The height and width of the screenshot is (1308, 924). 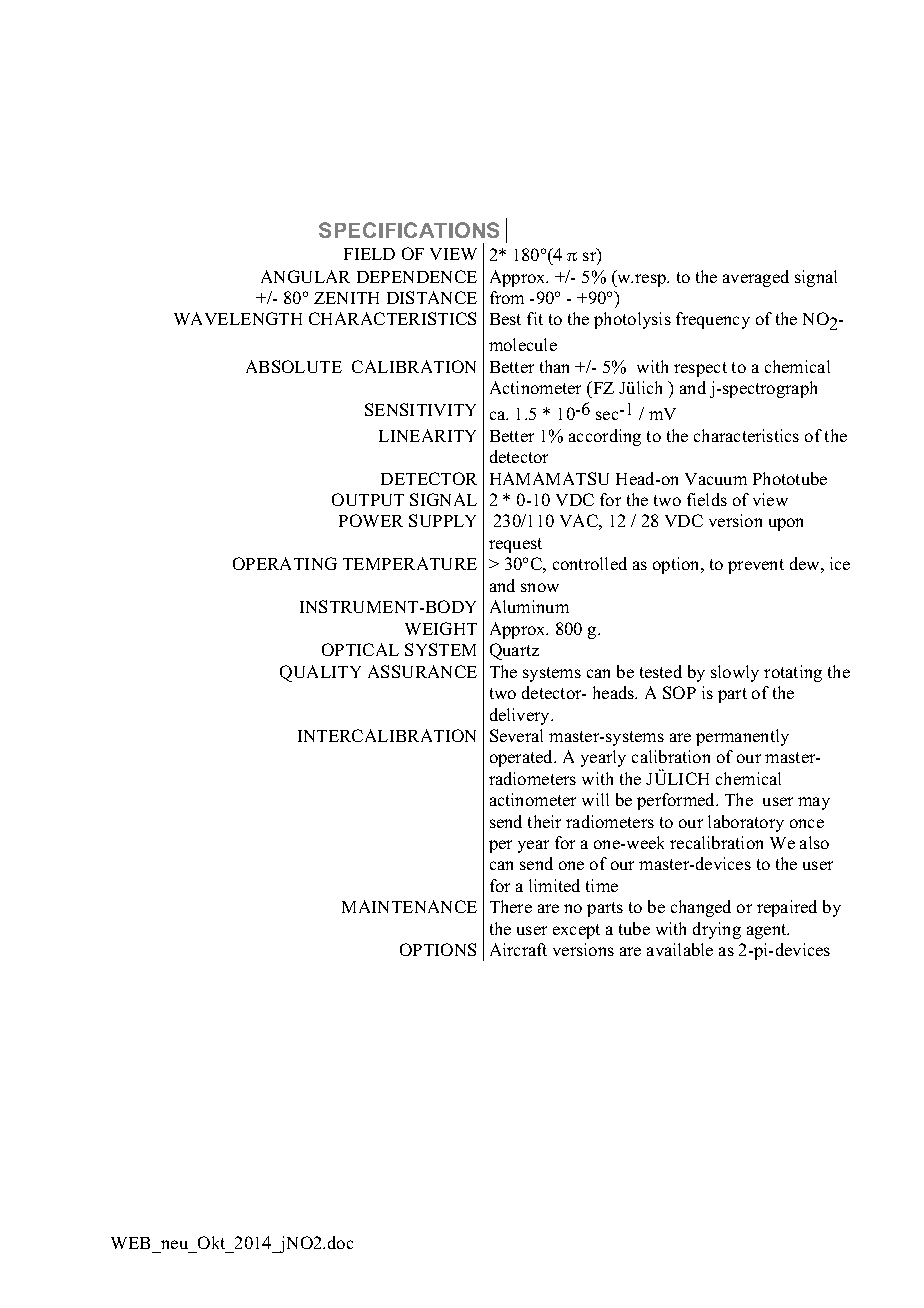 What do you see at coordinates (511, 906) in the screenshot?
I see `There` at bounding box center [511, 906].
